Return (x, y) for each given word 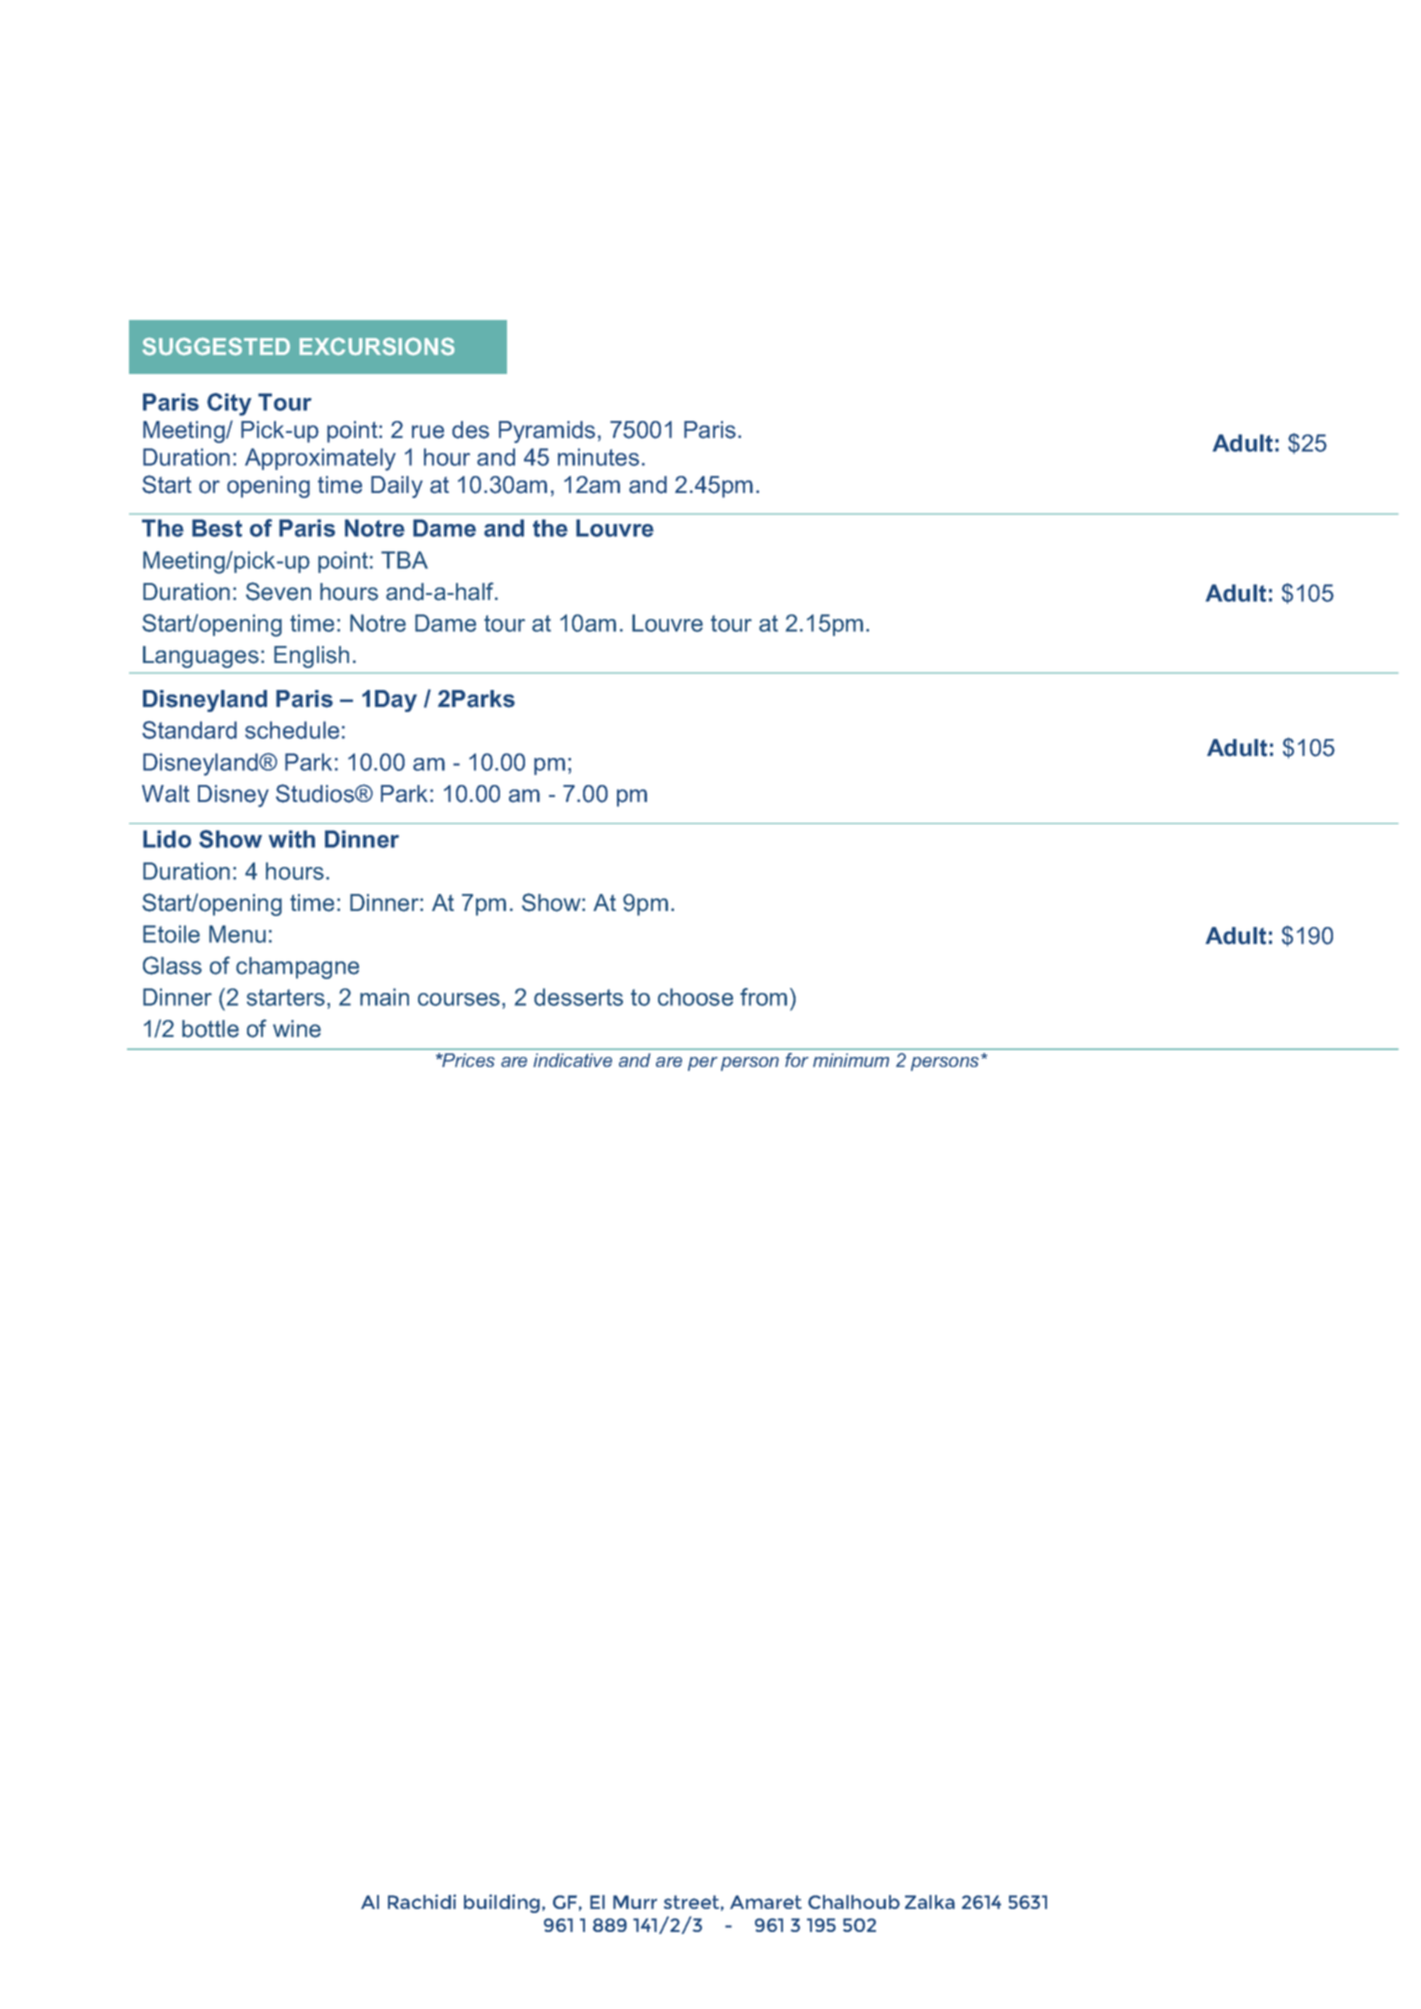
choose (695, 997)
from (763, 997)
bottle (210, 1029)
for (797, 1060)
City (229, 404)
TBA (404, 560)
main (384, 997)
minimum (851, 1060)
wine (297, 1029)
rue (428, 432)
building (502, 1903)
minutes (598, 457)
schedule (292, 730)
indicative (572, 1060)
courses (459, 999)
